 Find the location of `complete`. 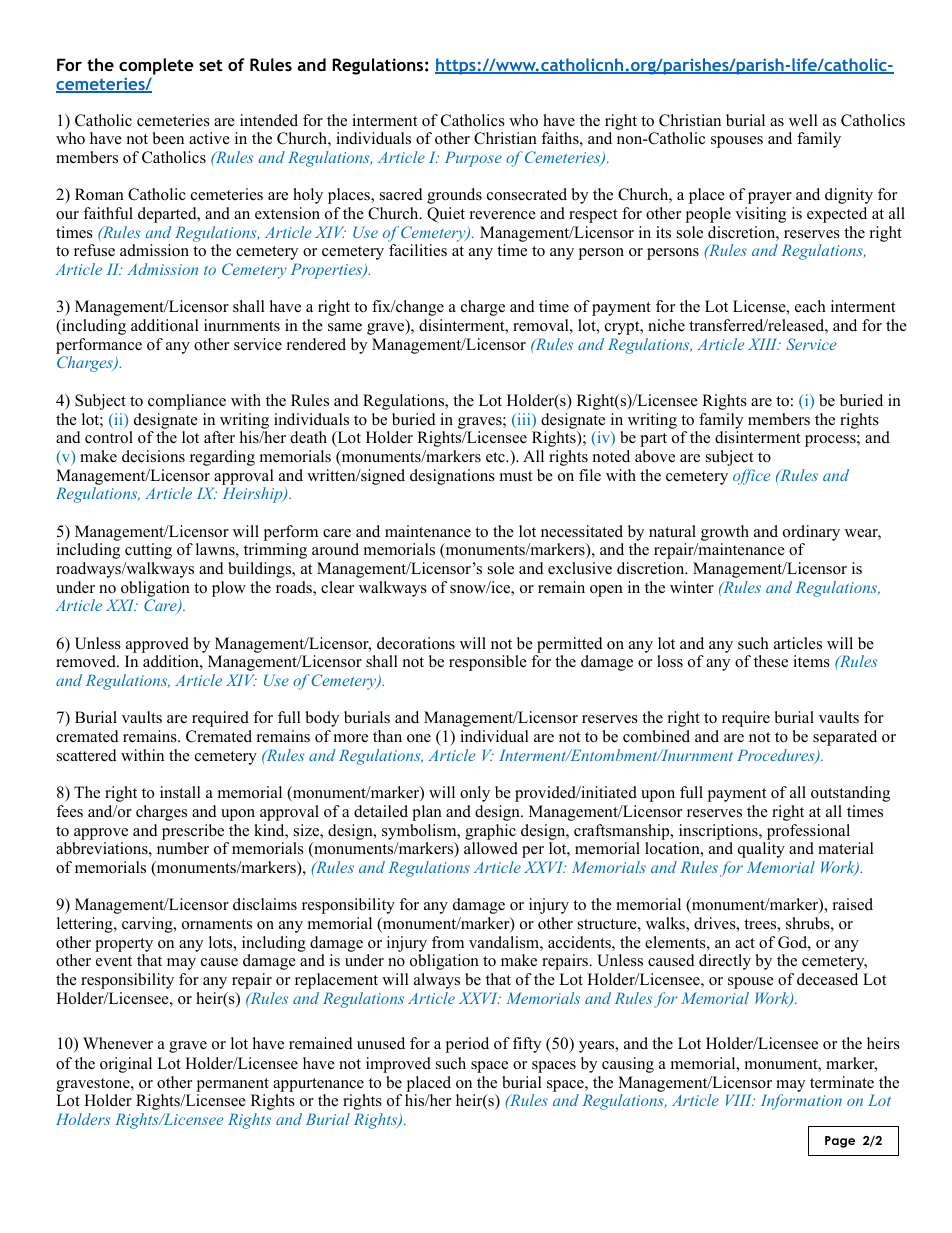

complete is located at coordinates (156, 68).
